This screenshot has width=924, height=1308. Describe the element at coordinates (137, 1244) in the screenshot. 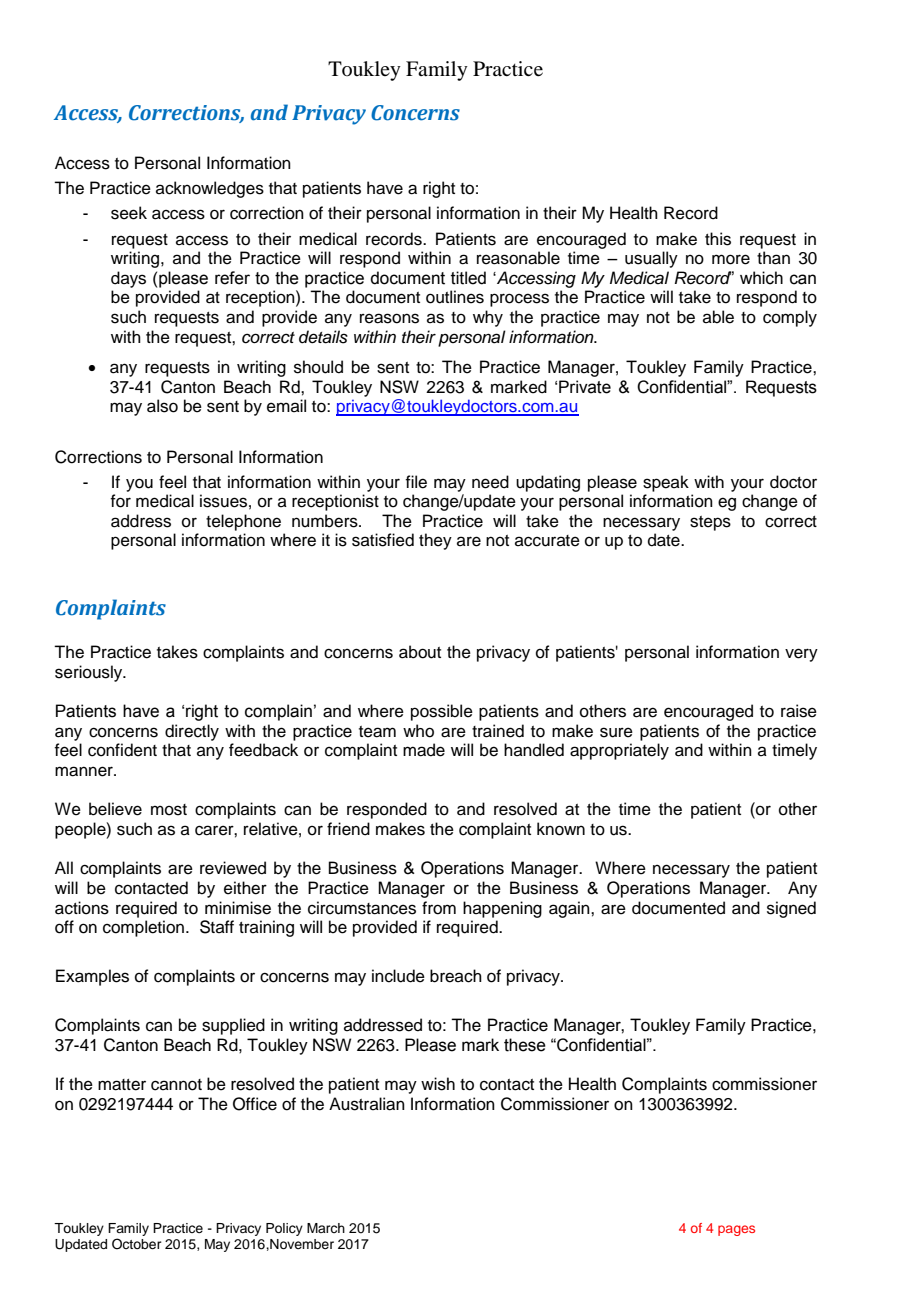

I see `October` at that location.
